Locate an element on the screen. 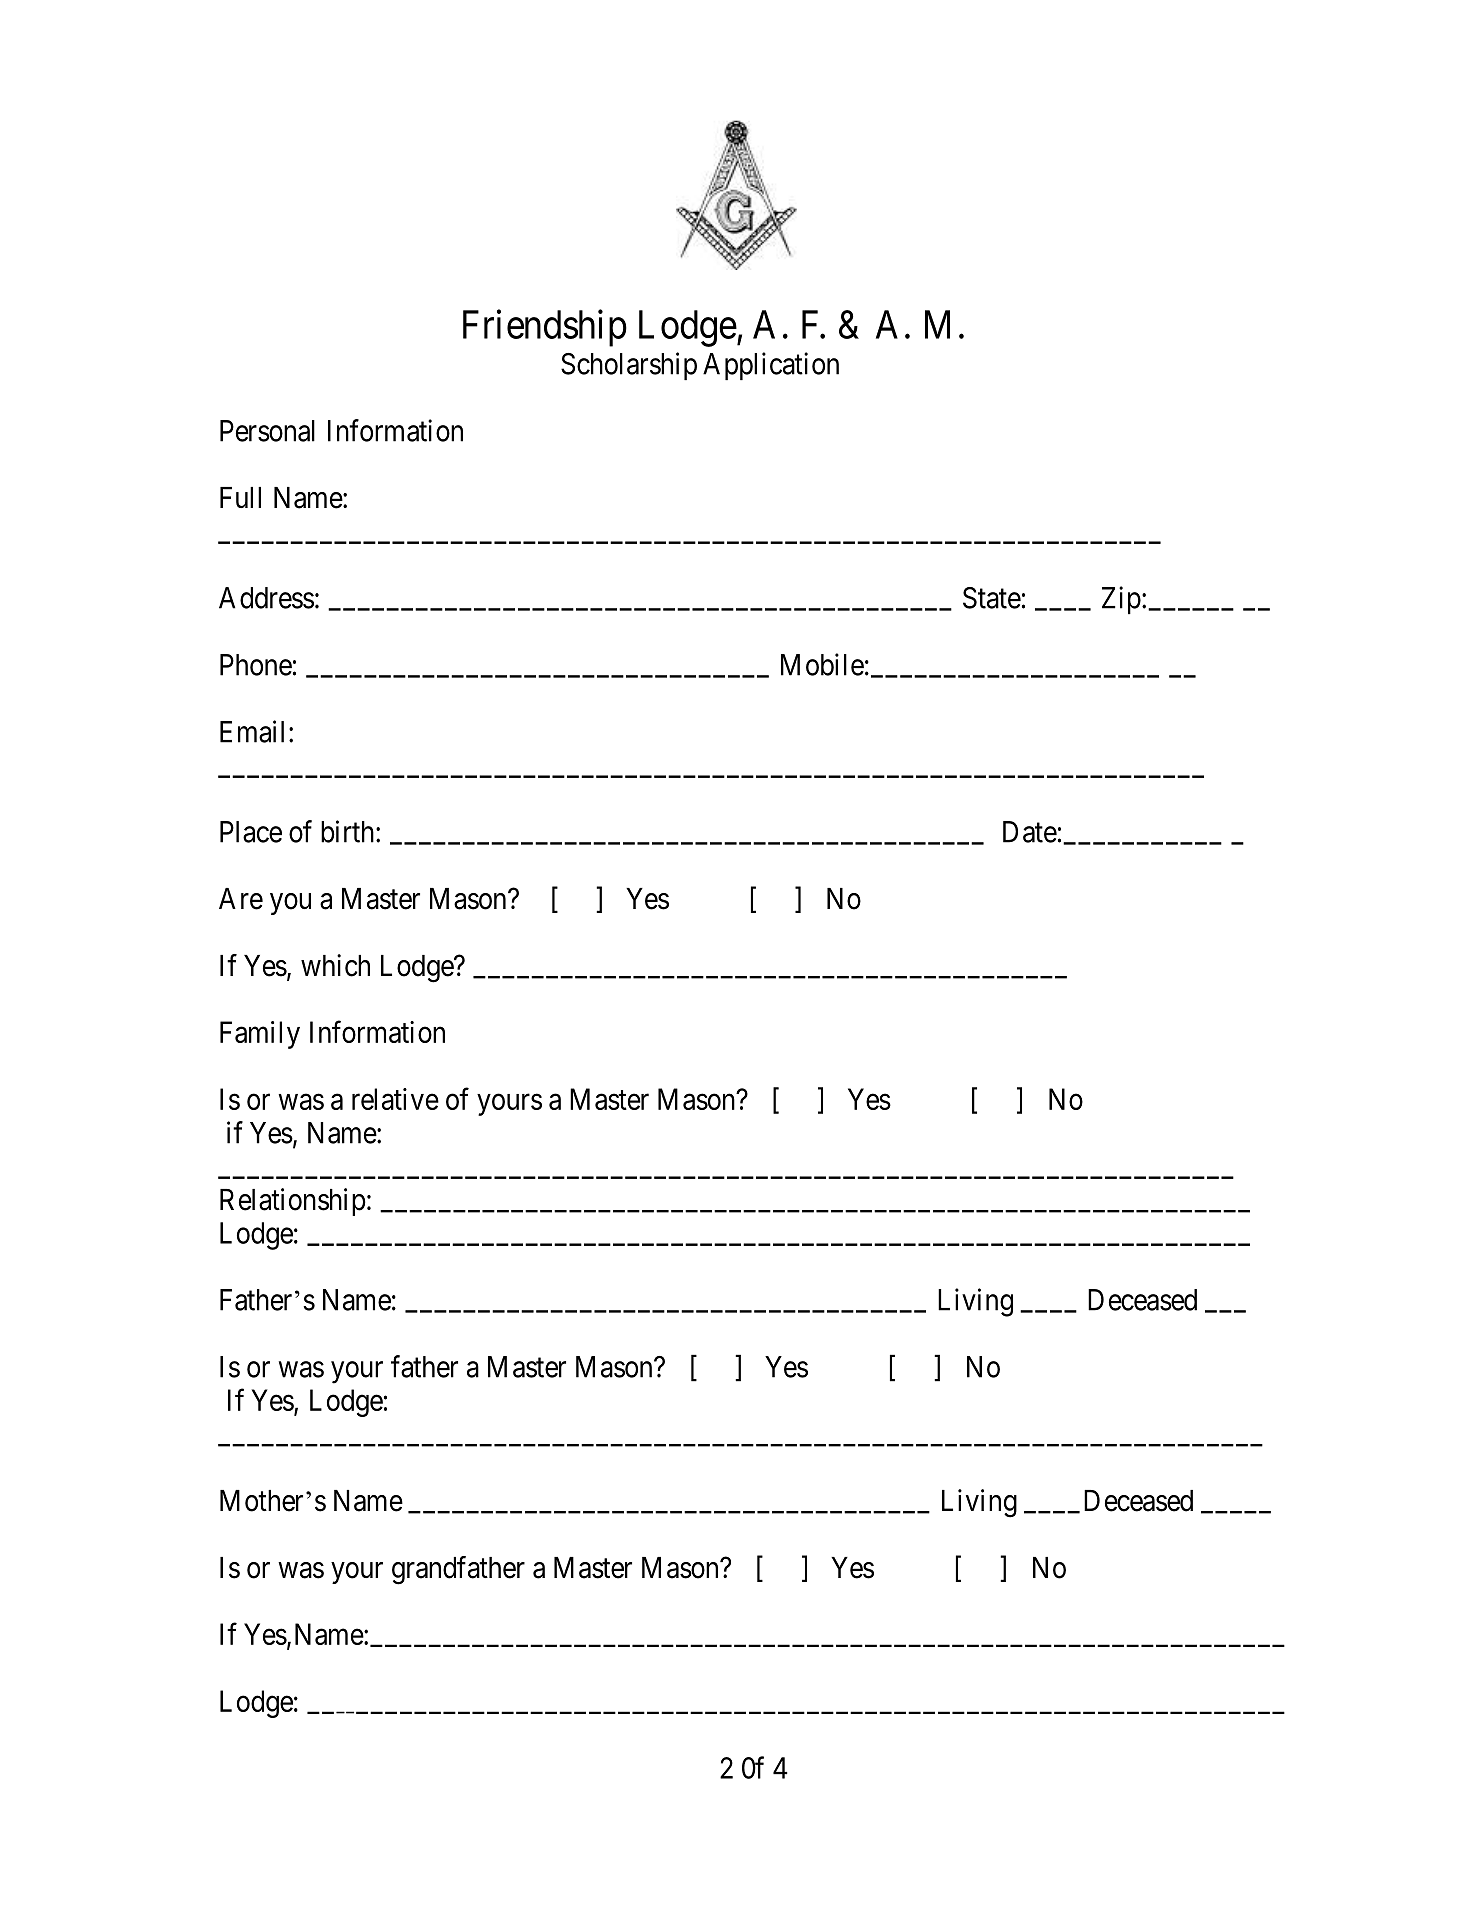 The height and width of the screenshot is (1919, 1483). Place is located at coordinates (251, 832).
